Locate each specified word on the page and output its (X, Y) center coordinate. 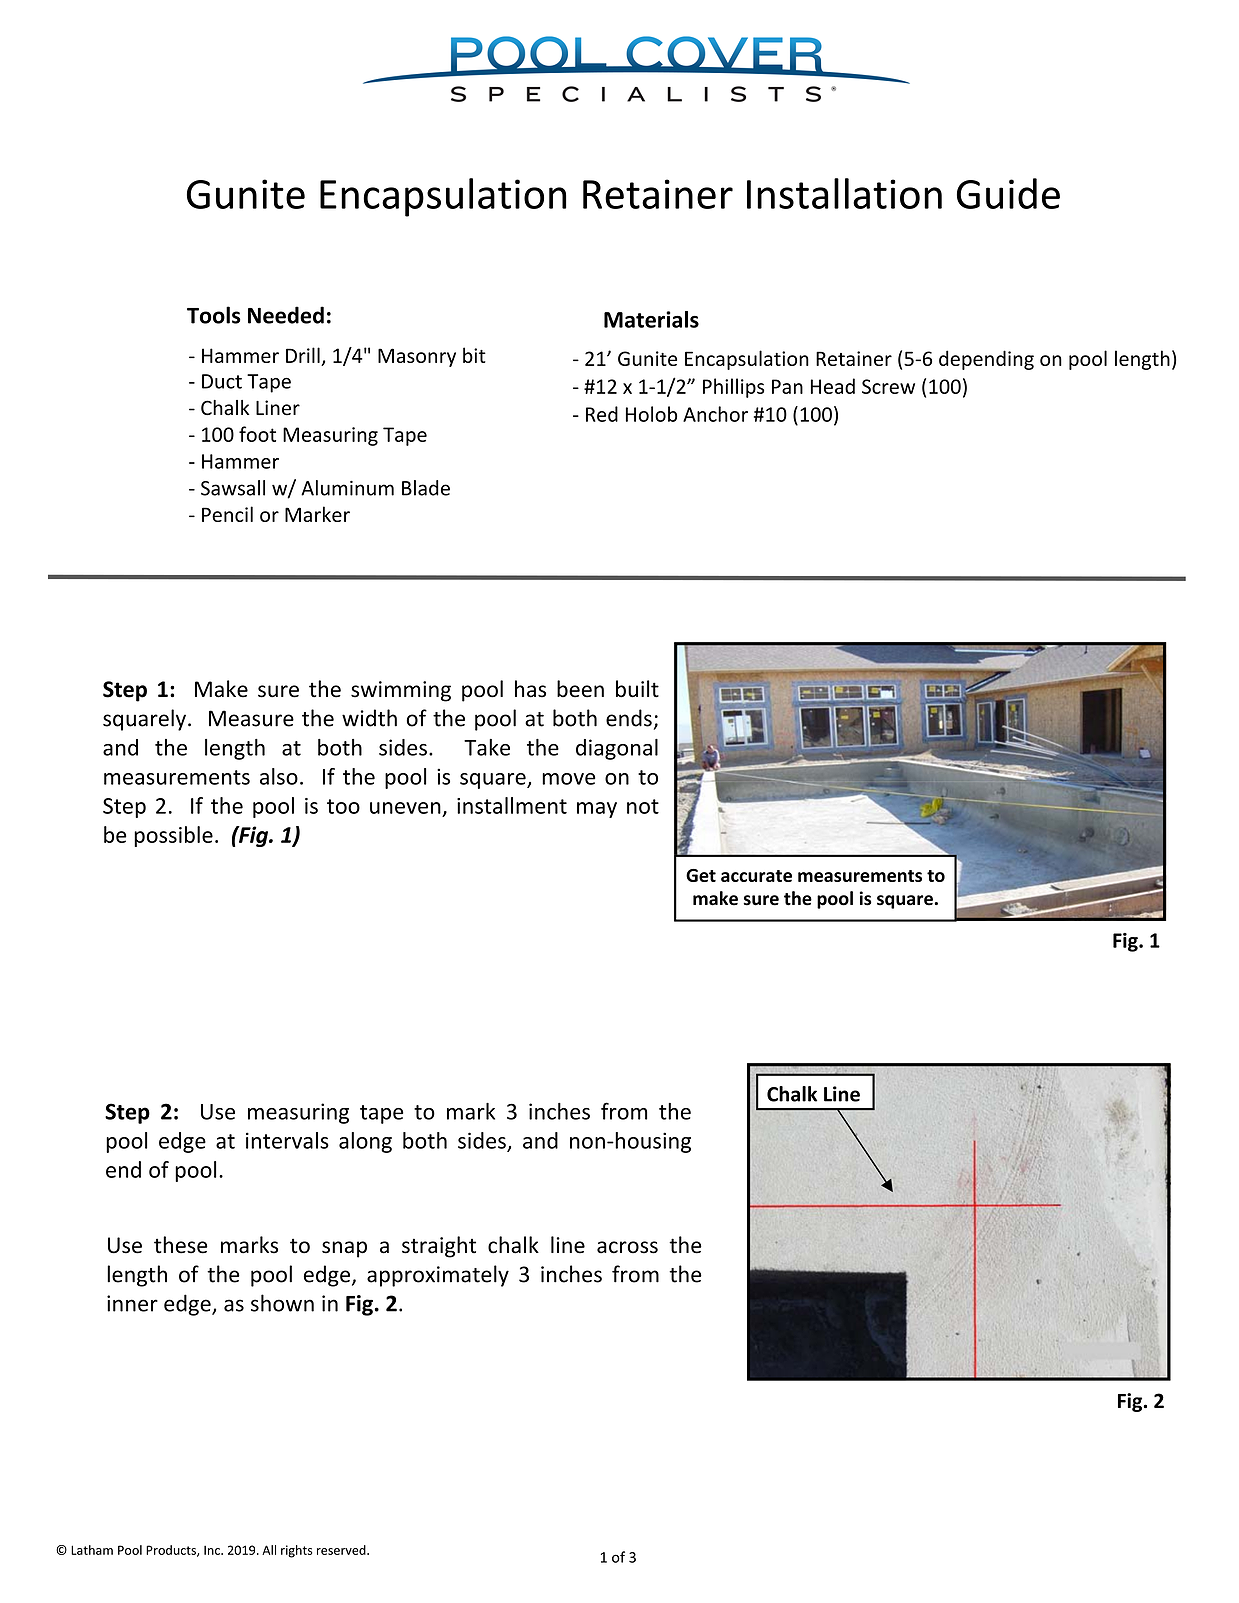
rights (297, 1551)
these (181, 1245)
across (627, 1247)
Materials (651, 319)
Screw (888, 386)
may (597, 810)
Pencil (227, 514)
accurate (756, 876)
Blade (426, 488)
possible (173, 836)
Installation (844, 193)
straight (439, 1247)
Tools (214, 315)
